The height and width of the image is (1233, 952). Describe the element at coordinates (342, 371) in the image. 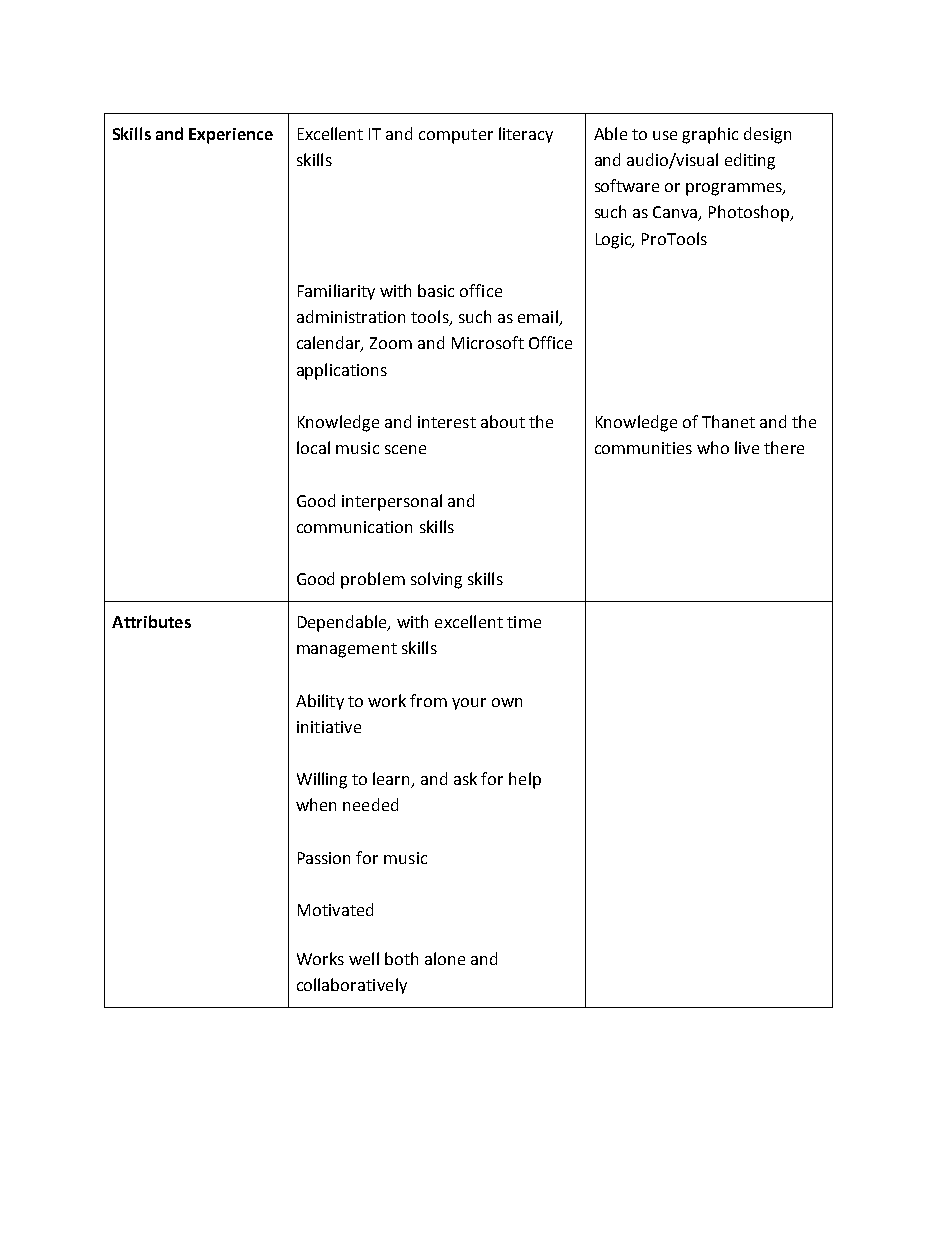

I see `applications` at that location.
